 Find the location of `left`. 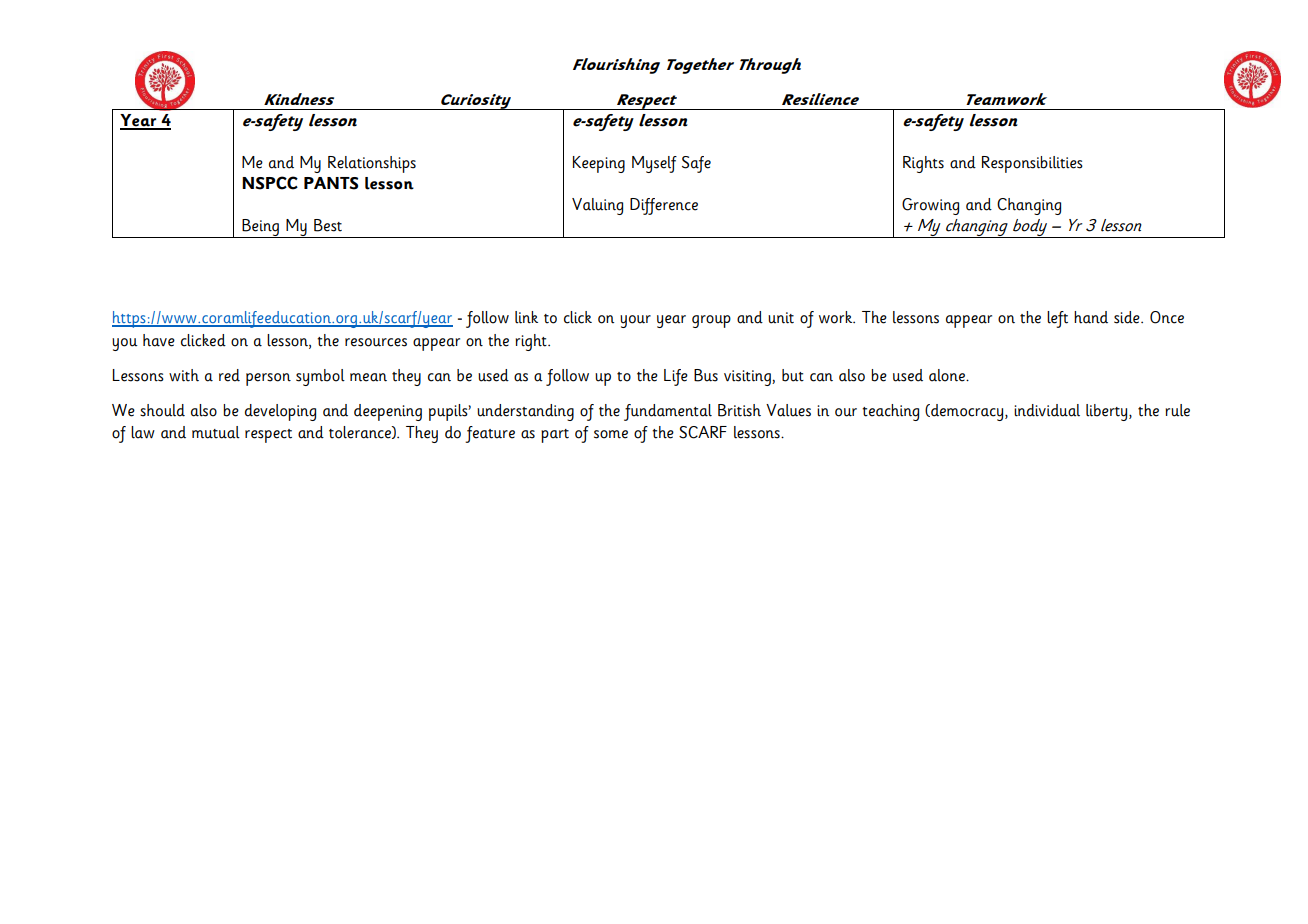

left is located at coordinates (1057, 319).
